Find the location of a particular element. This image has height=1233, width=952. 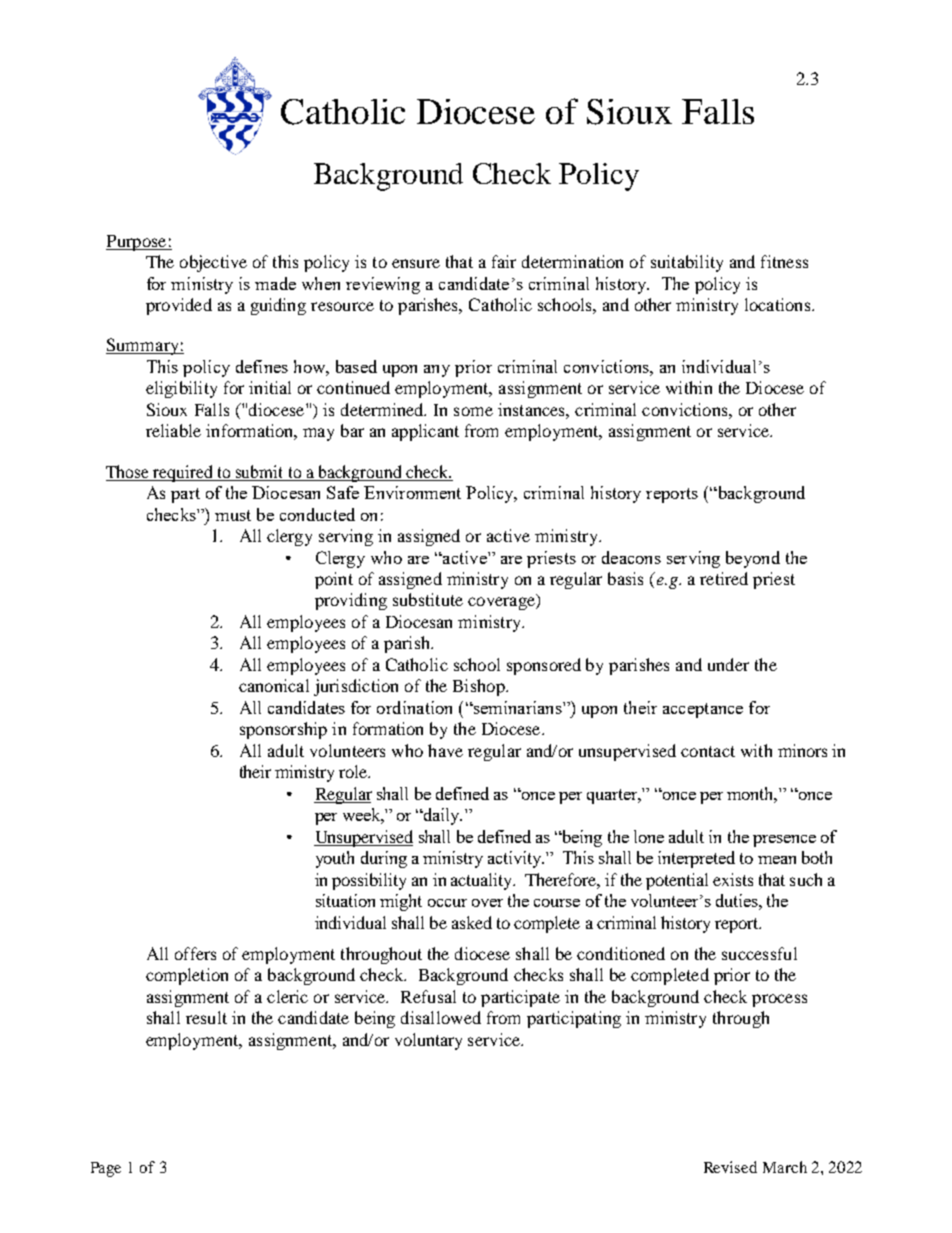

voluntary is located at coordinates (428, 1041).
